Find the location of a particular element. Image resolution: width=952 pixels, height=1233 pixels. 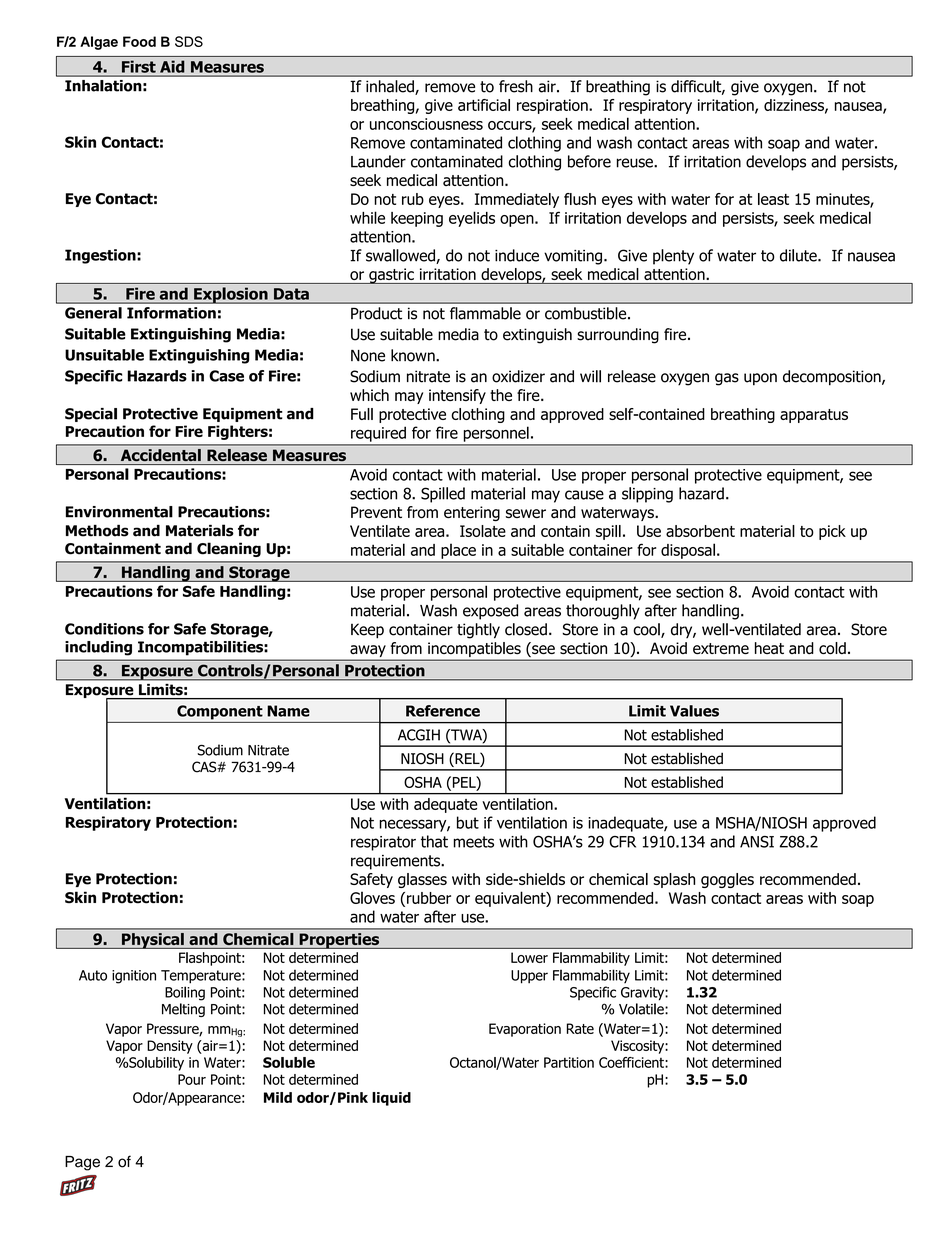

Volatile is located at coordinates (642, 1009).
